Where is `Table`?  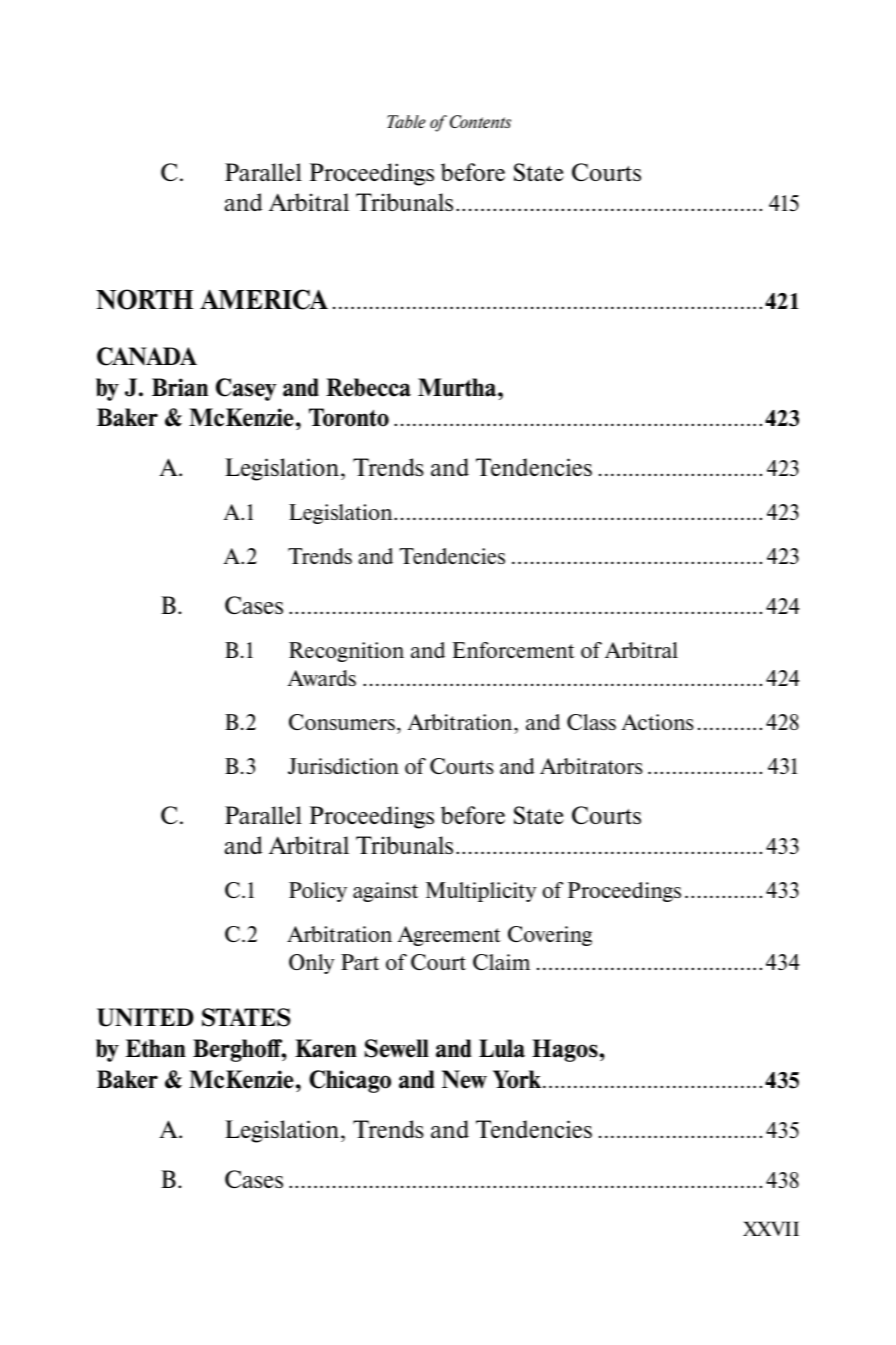 Table is located at coordinates (406, 121).
